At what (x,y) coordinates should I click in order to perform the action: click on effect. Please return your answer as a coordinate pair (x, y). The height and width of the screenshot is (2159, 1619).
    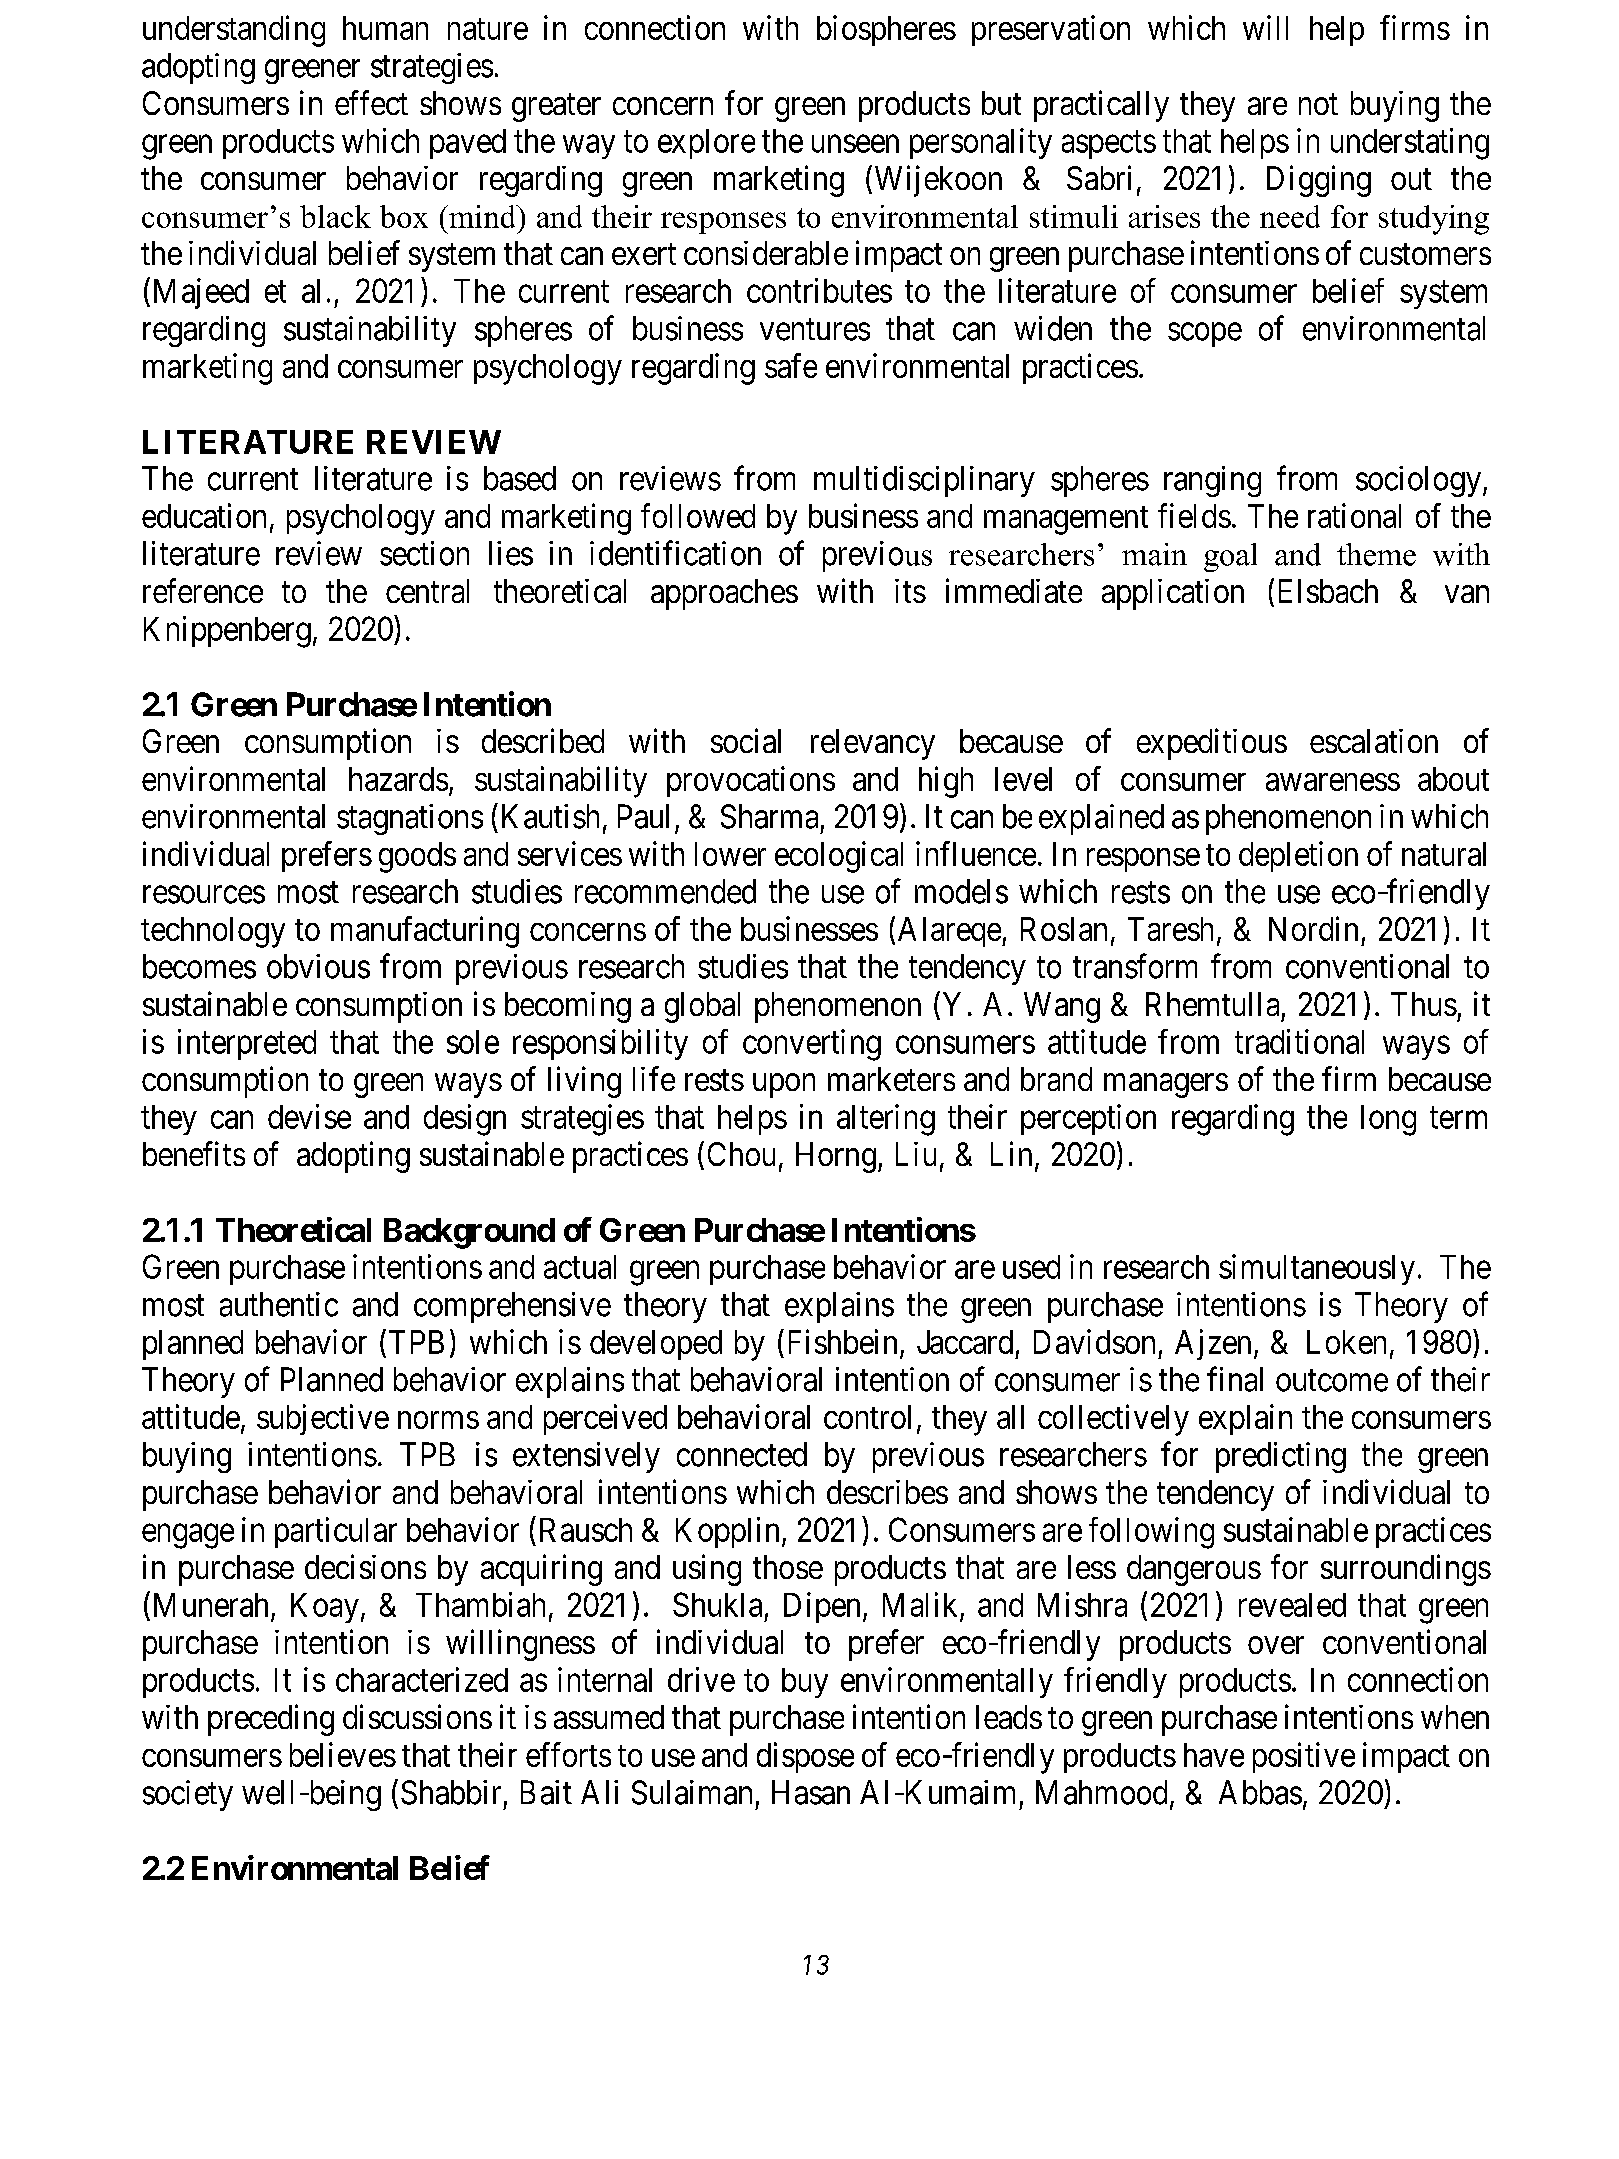
    Looking at the image, I should click on (371, 102).
